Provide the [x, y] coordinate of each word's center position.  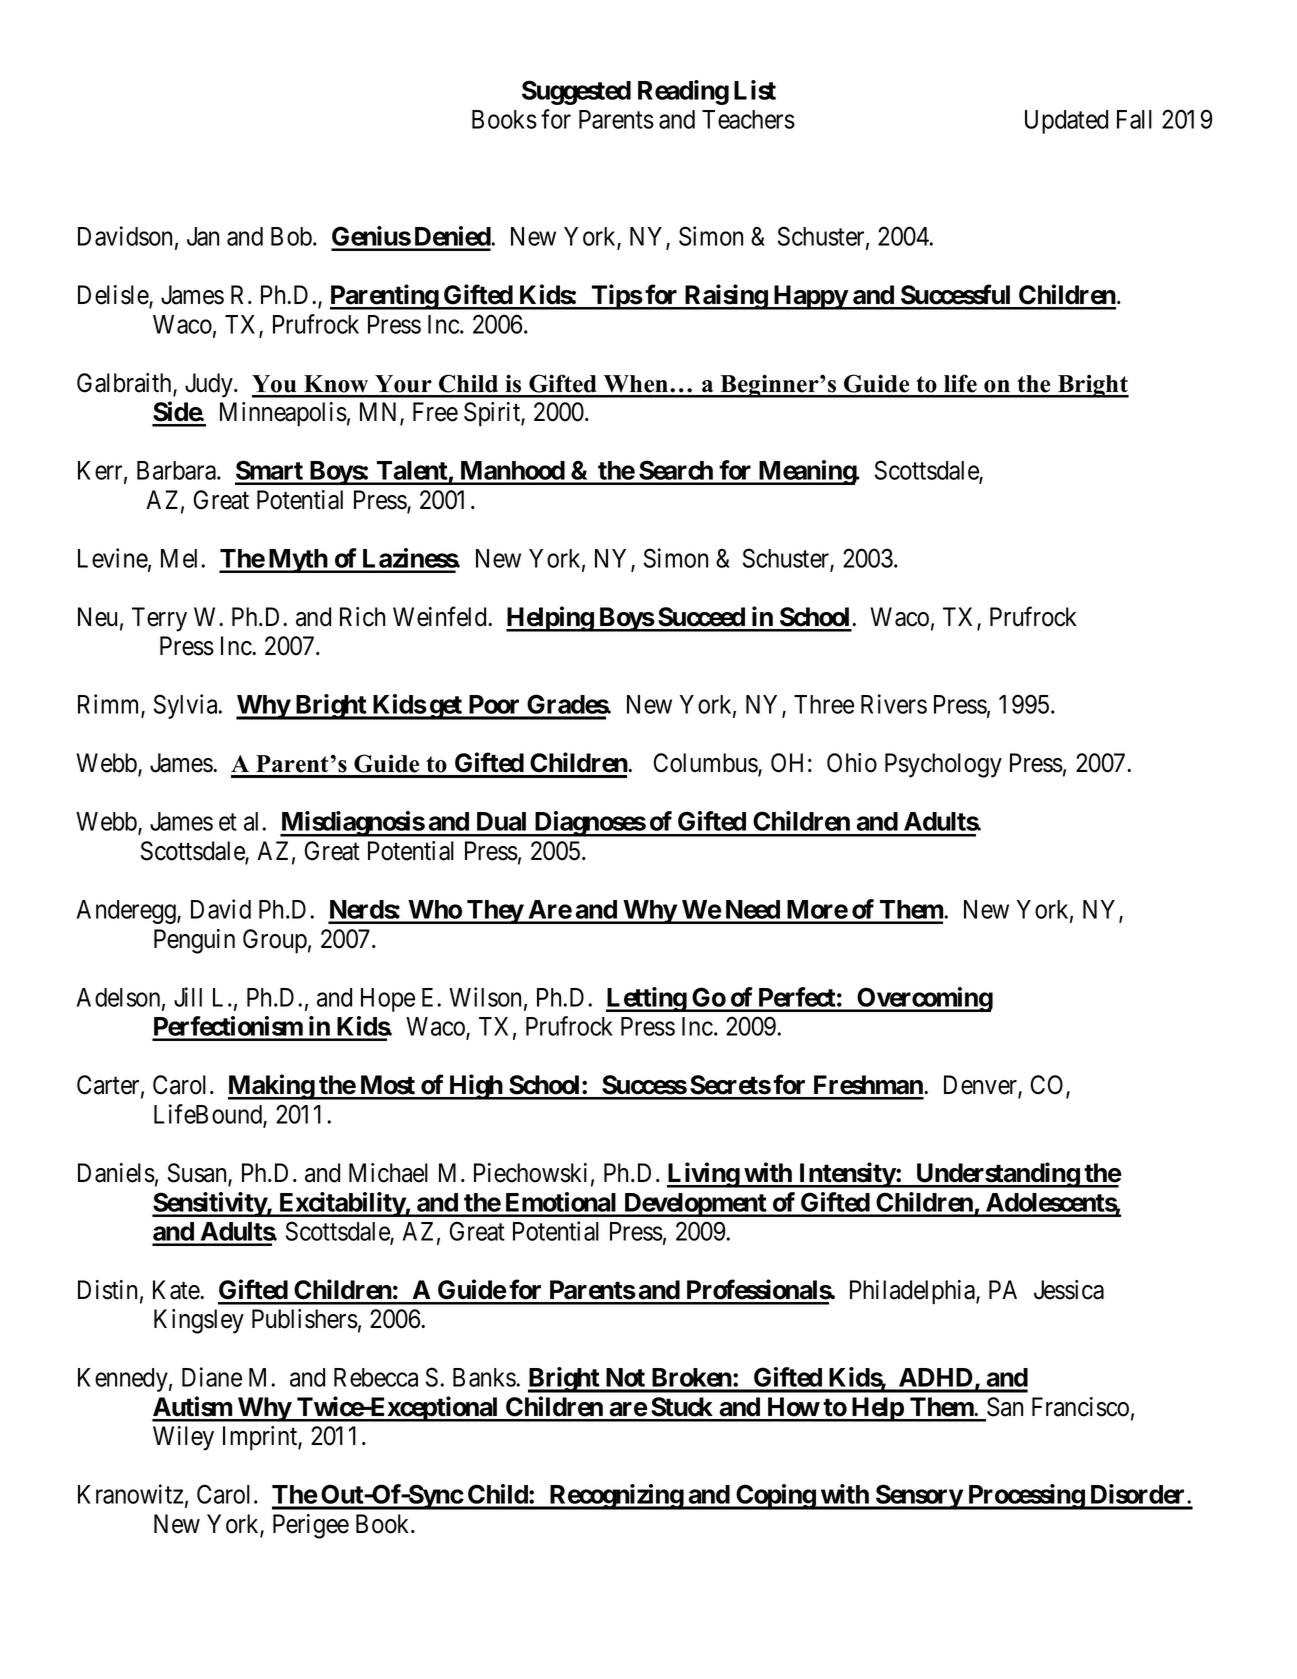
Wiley [183, 1438]
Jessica [1069, 1290]
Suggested [576, 92]
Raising [726, 297]
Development [695, 1205]
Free [435, 412]
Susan [198, 1174]
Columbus [706, 764]
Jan [203, 236]
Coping [775, 1497]
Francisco [1080, 1407]
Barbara [177, 470]
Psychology [943, 765]
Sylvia [187, 706]
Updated [1066, 122]
